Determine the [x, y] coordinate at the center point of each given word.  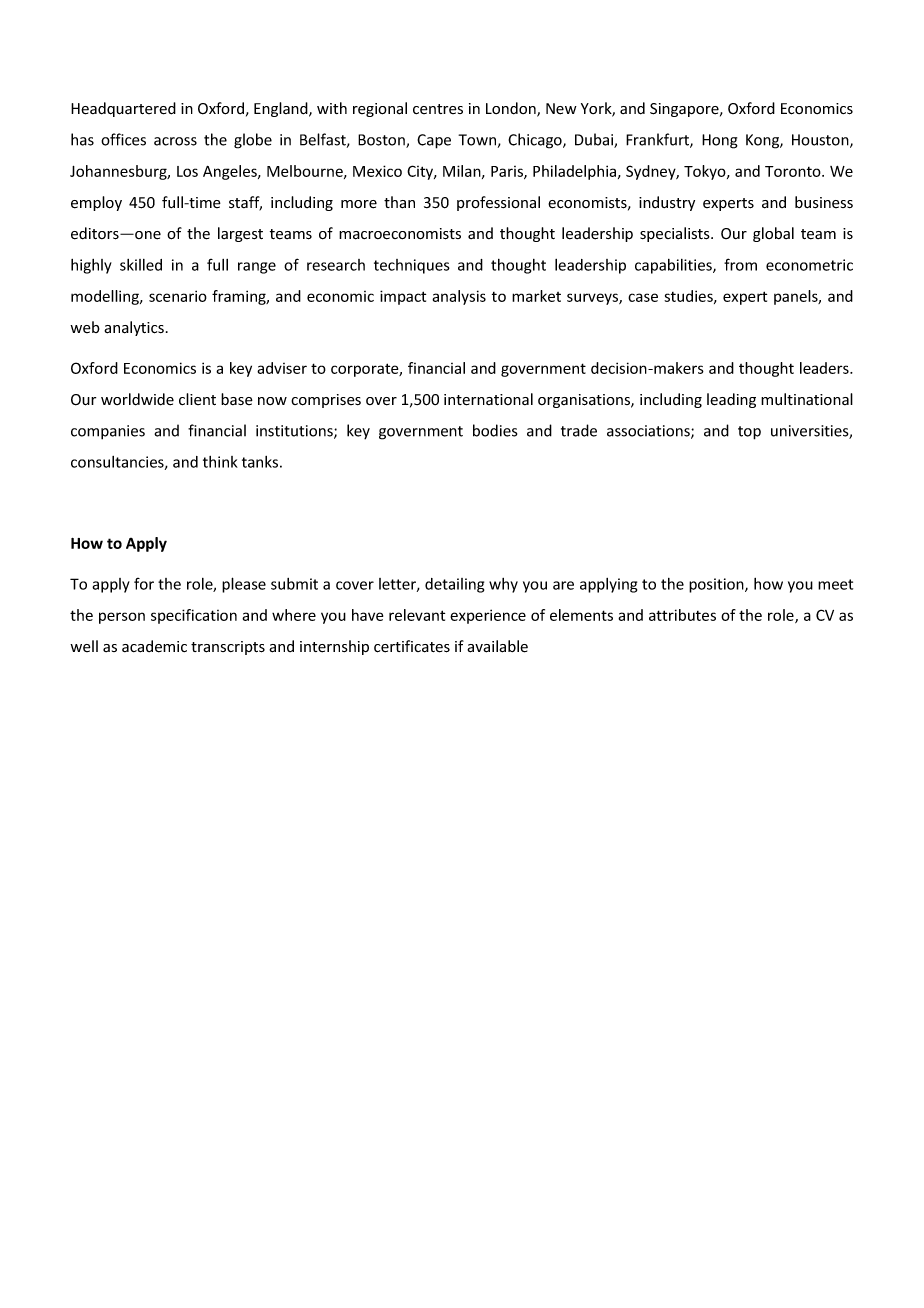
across [175, 141]
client [197, 399]
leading [731, 400]
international [488, 399]
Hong [720, 141]
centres [438, 109]
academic [154, 646]
